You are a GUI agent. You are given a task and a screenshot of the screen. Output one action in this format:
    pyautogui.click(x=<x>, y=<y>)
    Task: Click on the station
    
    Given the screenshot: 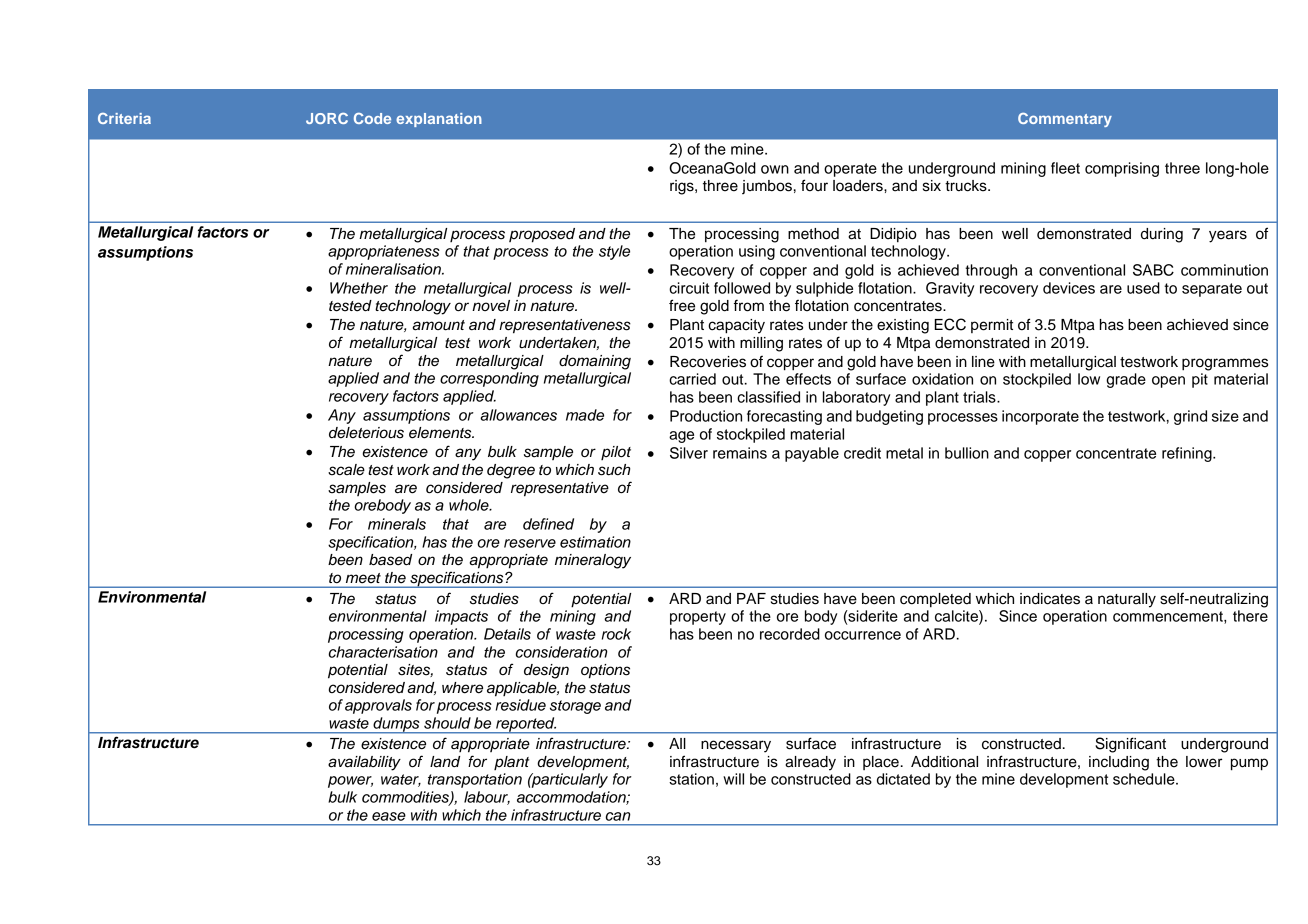 What is the action you would take?
    pyautogui.click(x=691, y=779)
